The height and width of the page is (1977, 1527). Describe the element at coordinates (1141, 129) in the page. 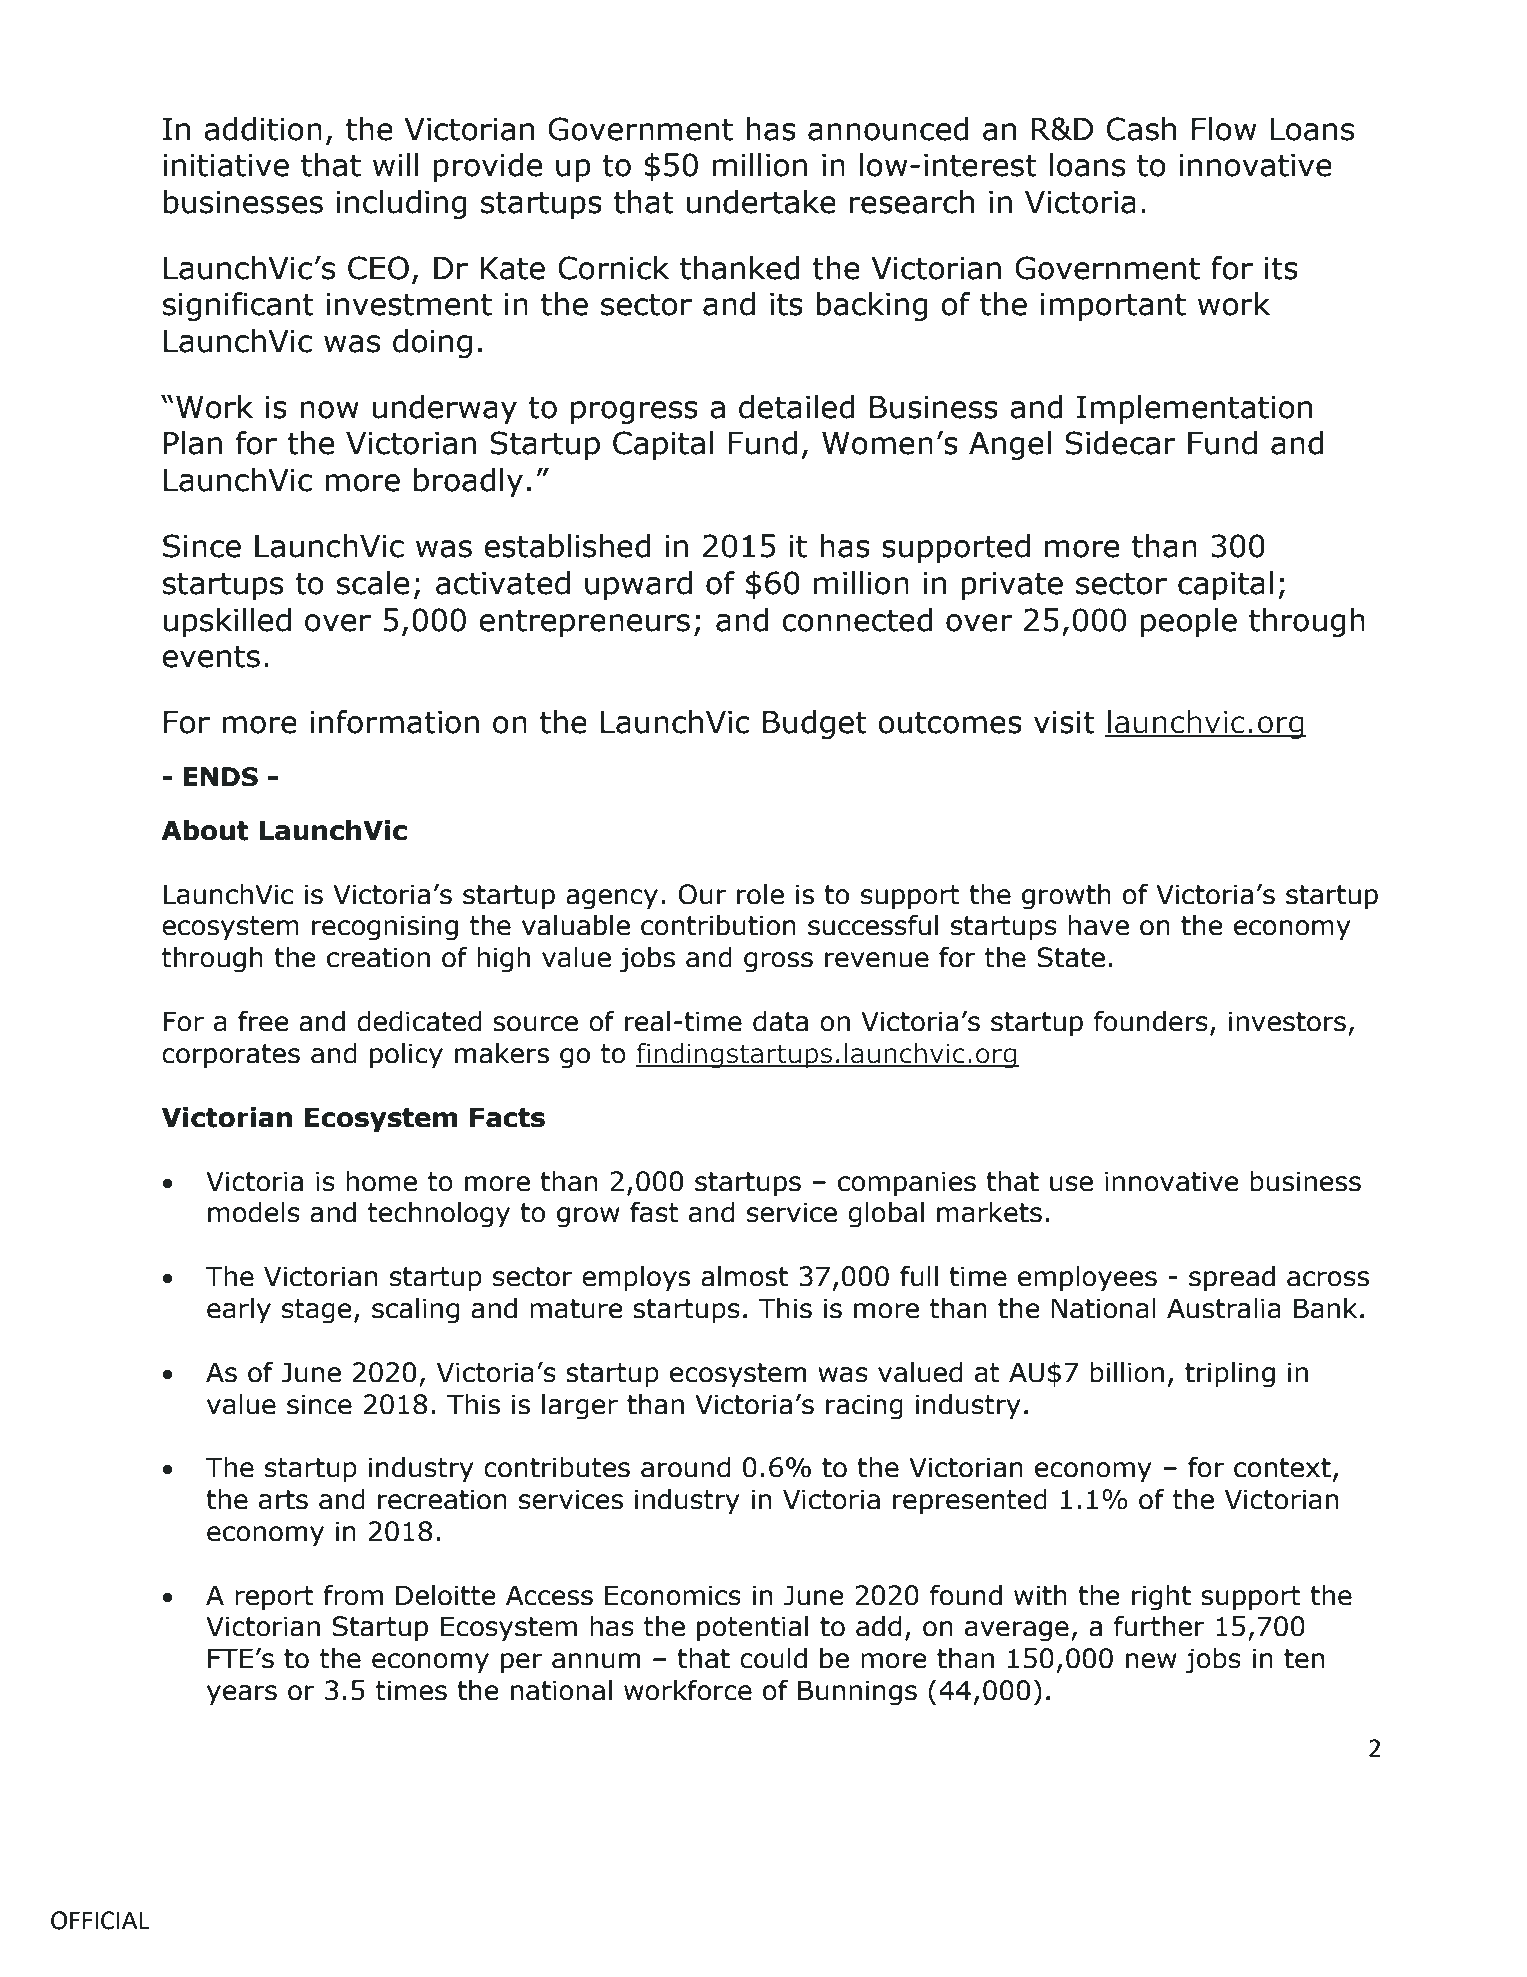

I see `Cash` at that location.
